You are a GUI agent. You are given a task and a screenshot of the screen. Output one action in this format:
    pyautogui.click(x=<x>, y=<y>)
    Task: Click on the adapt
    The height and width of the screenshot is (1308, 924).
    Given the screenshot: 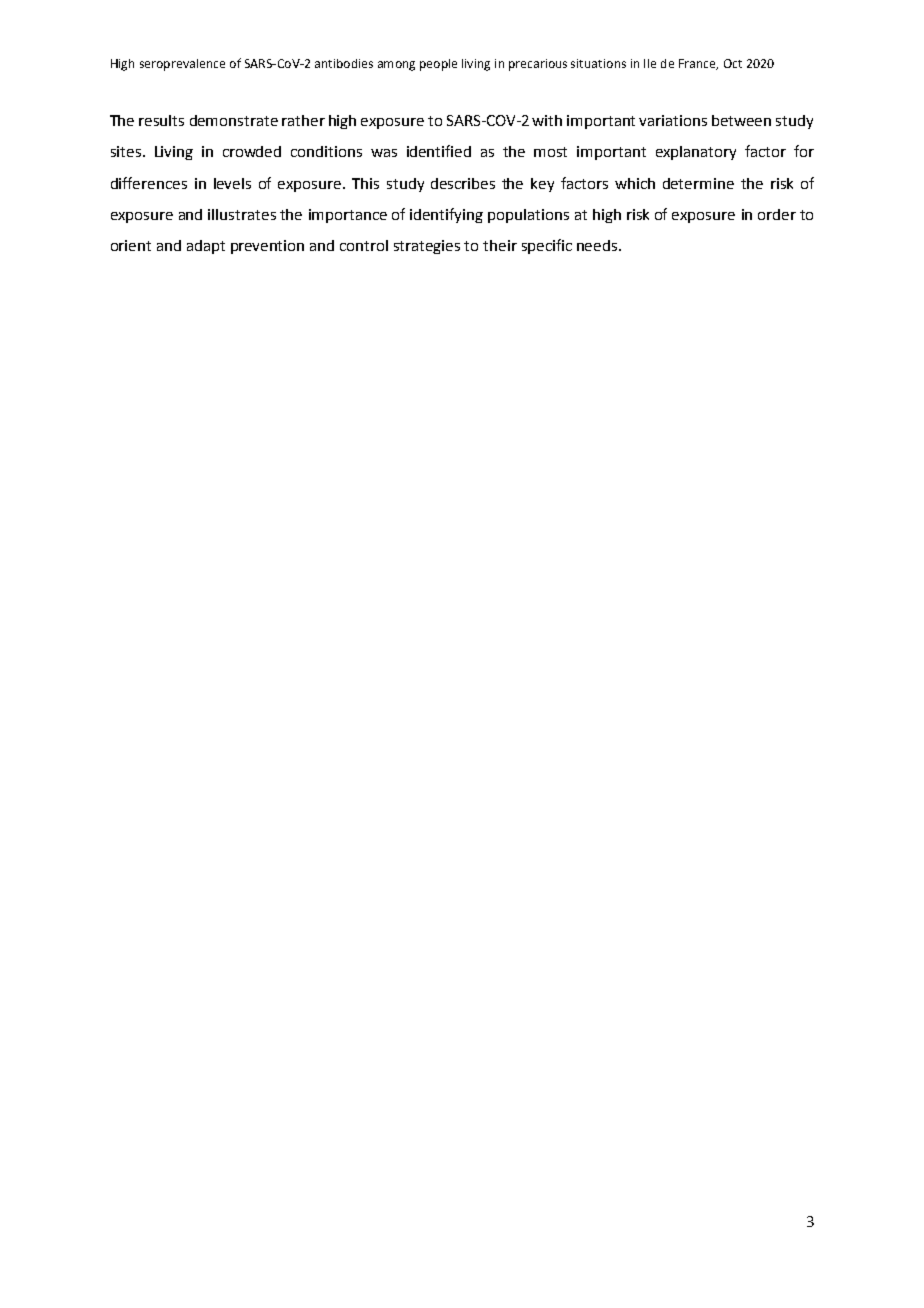 What is the action you would take?
    pyautogui.click(x=206, y=247)
